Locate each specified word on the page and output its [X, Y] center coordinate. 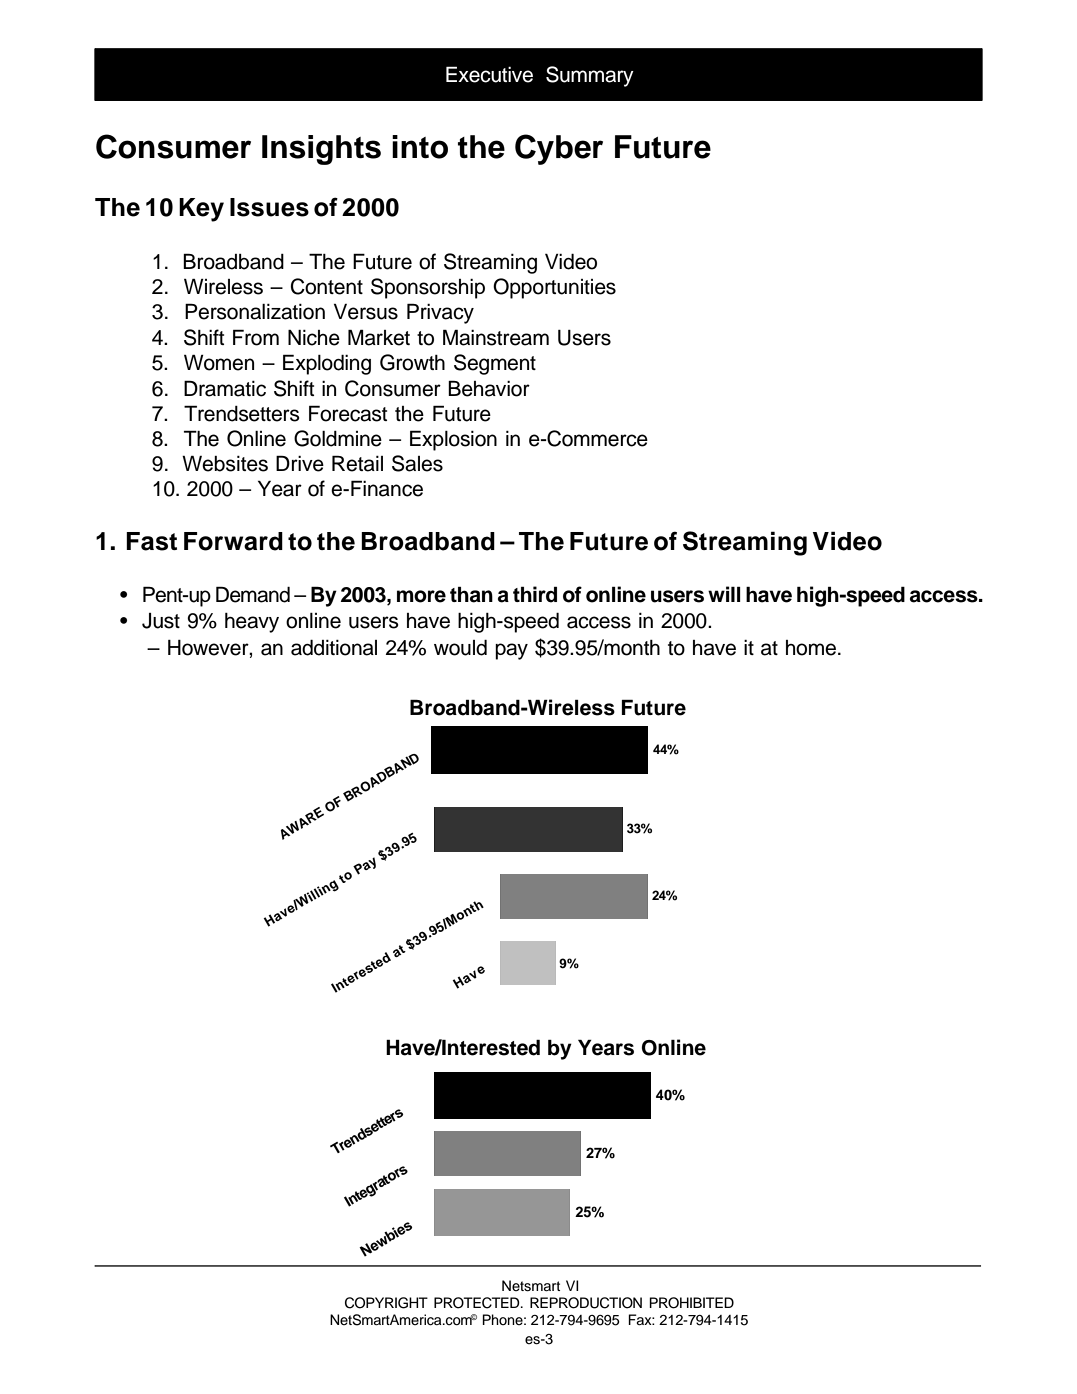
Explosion [453, 440]
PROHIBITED [691, 1303]
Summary [590, 76]
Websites [225, 463]
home [811, 648]
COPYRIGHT [386, 1303]
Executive [489, 74]
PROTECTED [478, 1303]
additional [334, 647]
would [460, 647]
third [535, 594]
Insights [321, 150]
